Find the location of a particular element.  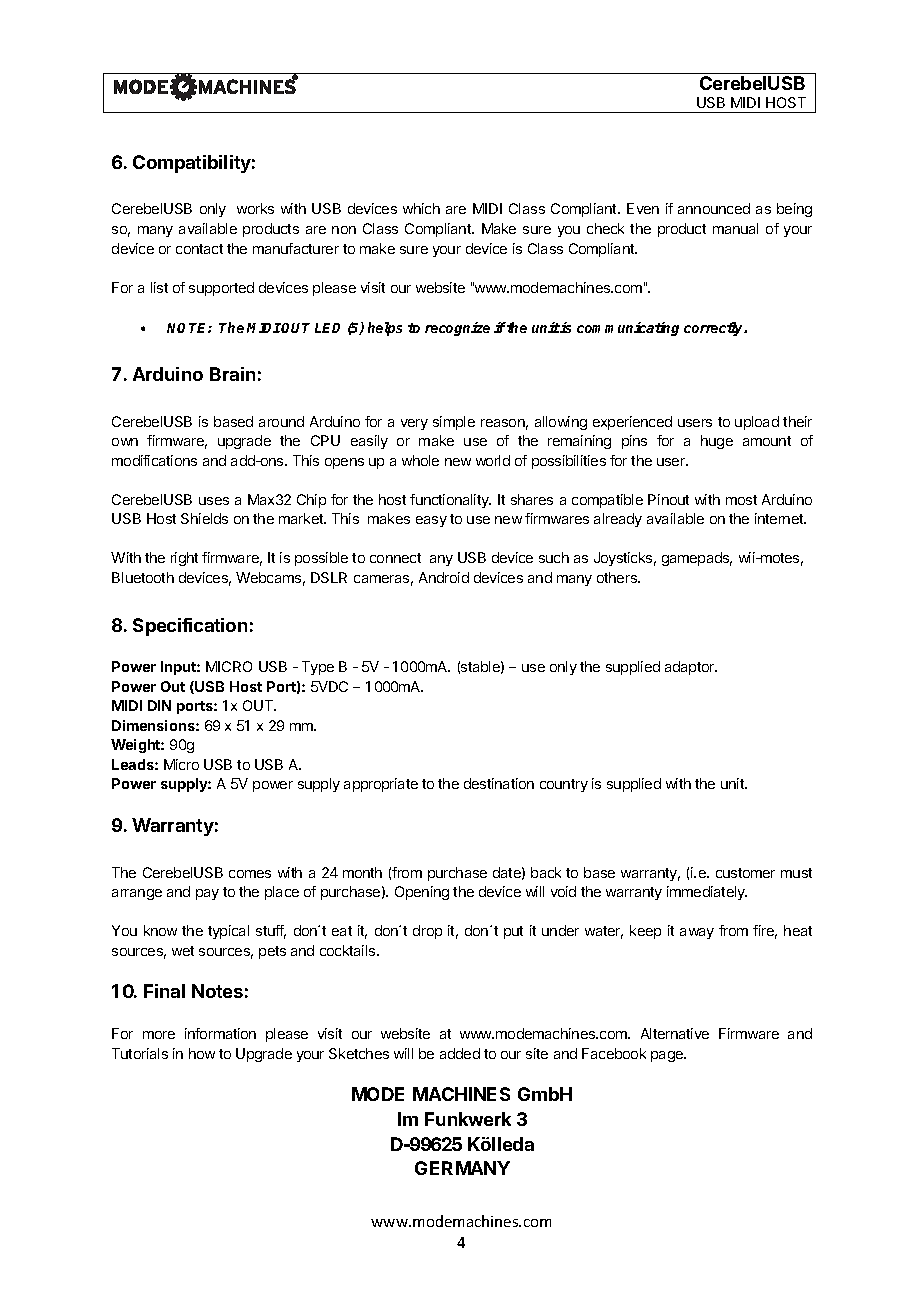

which is located at coordinates (421, 208).
